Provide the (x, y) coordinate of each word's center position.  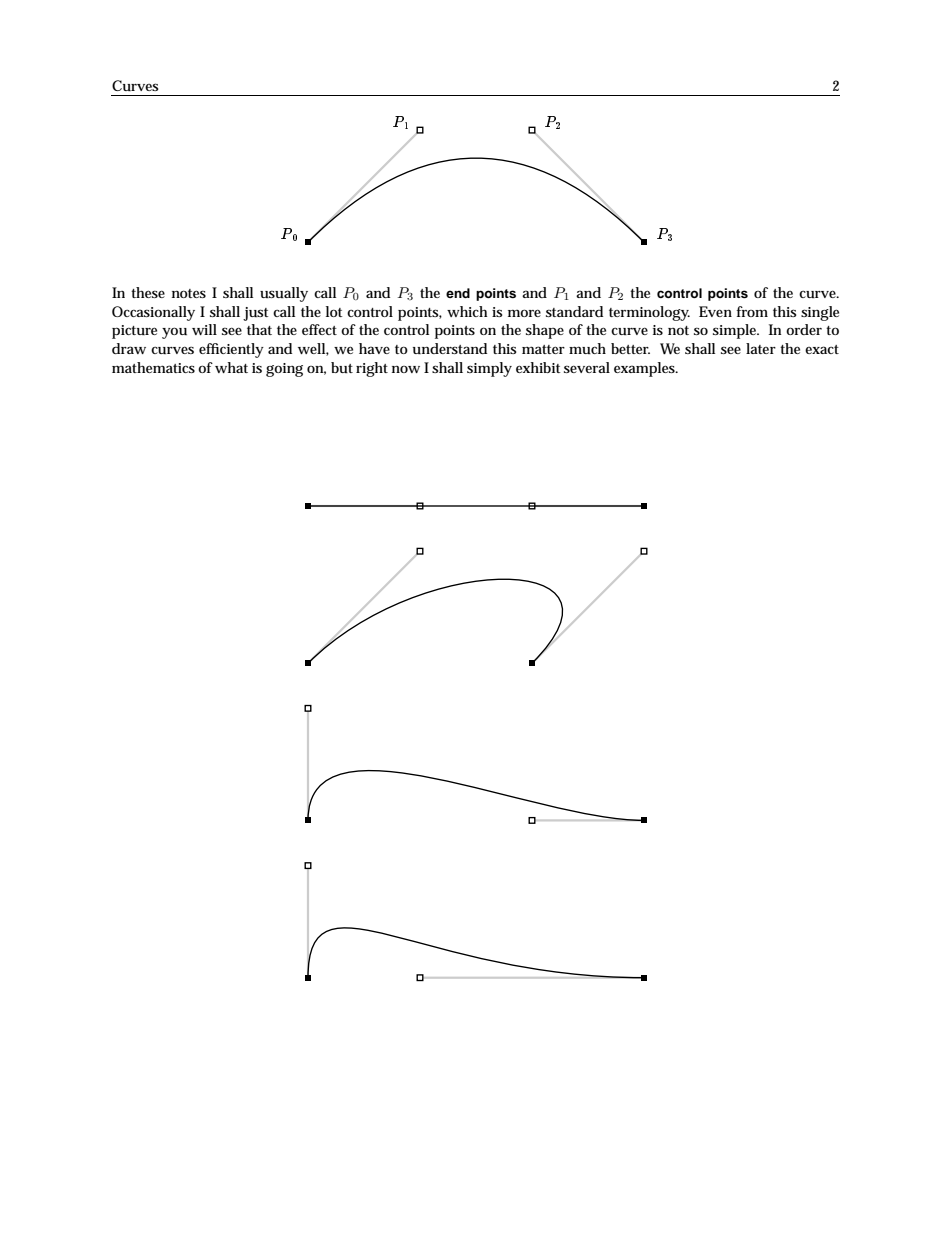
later (761, 348)
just (255, 314)
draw (129, 348)
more (524, 313)
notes (189, 293)
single (820, 313)
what (231, 367)
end (458, 293)
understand (450, 348)
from (752, 311)
